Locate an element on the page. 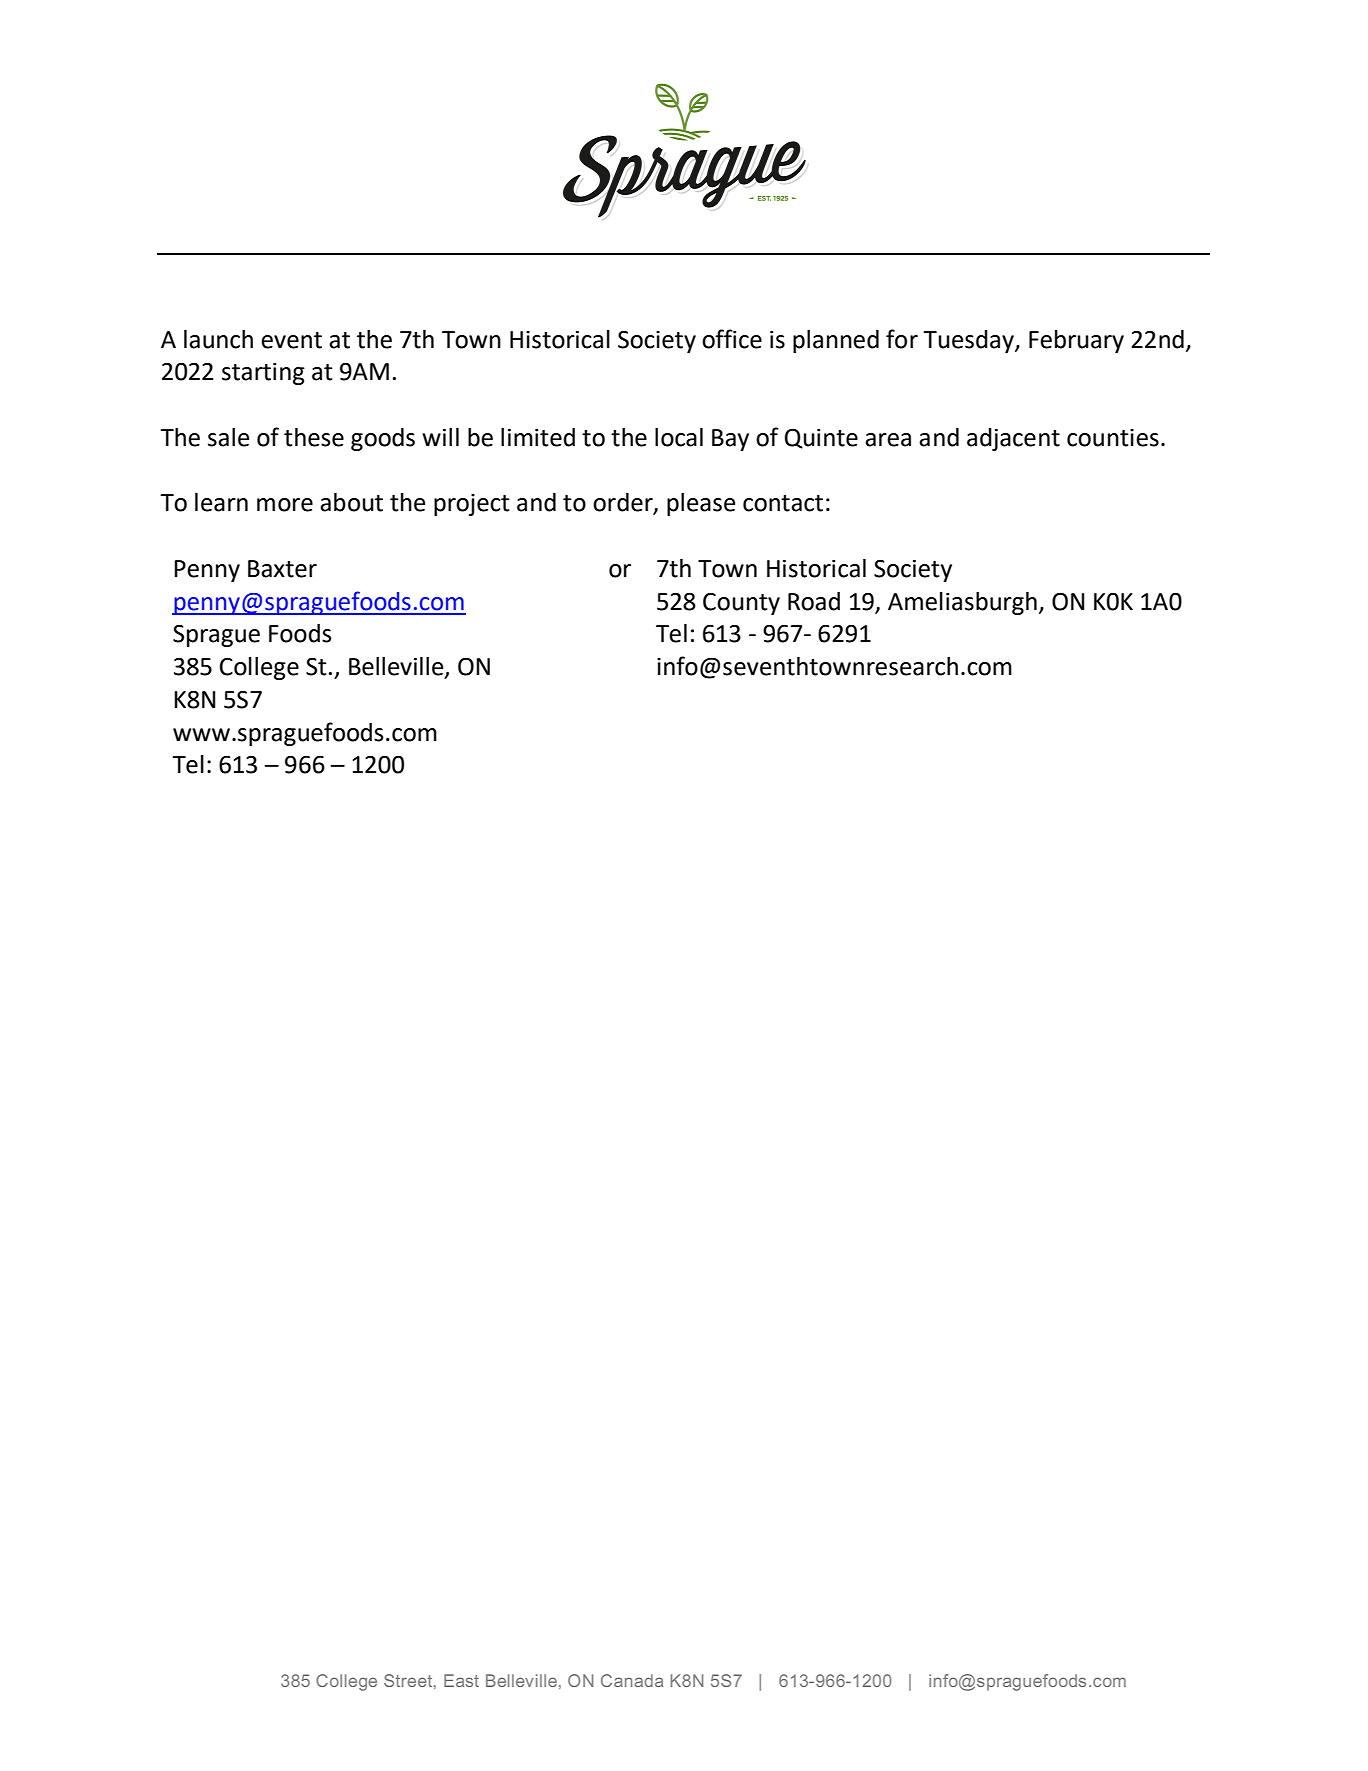  Tuesday is located at coordinates (969, 341).
